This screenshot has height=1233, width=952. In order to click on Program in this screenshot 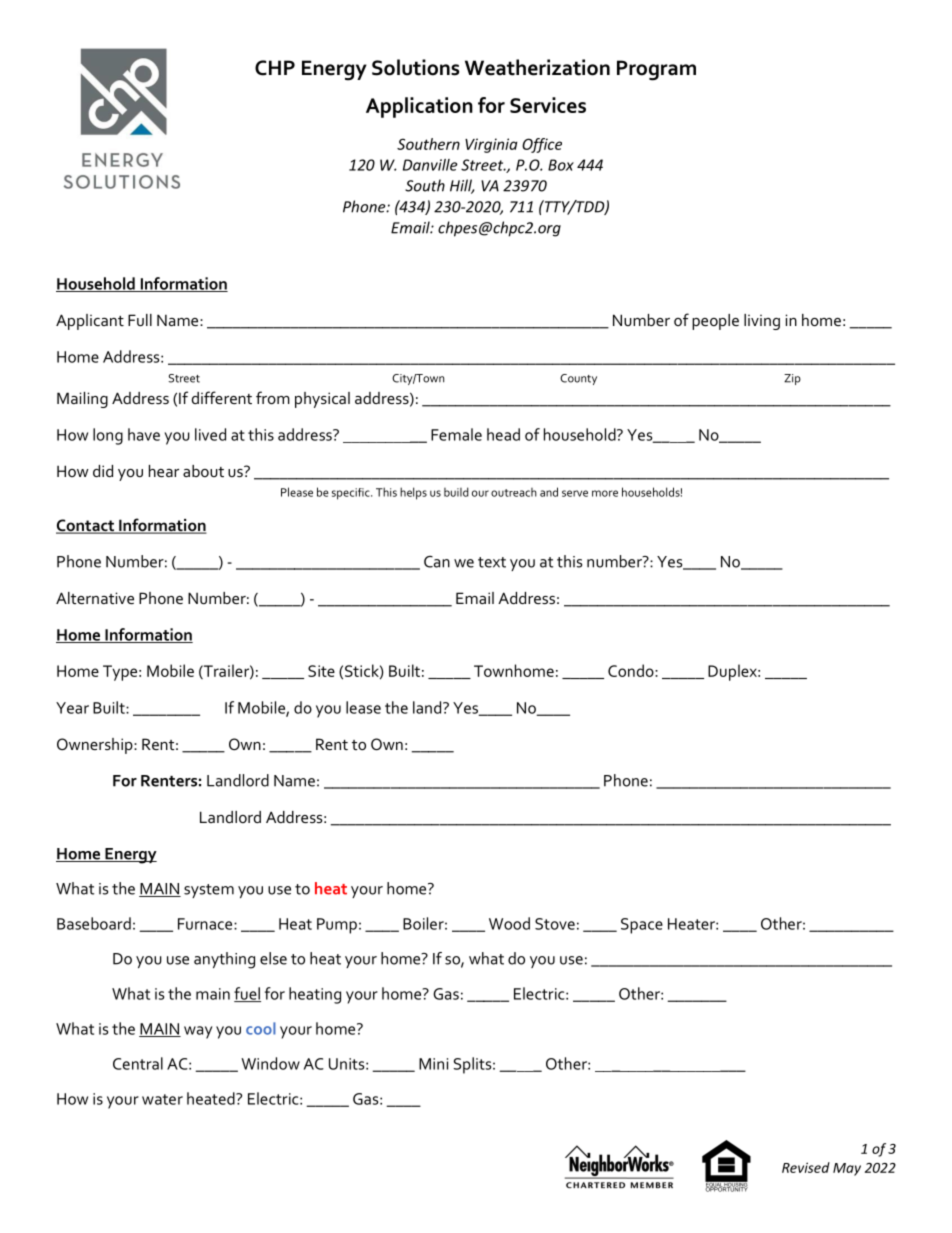, I will do `click(656, 70)`.
